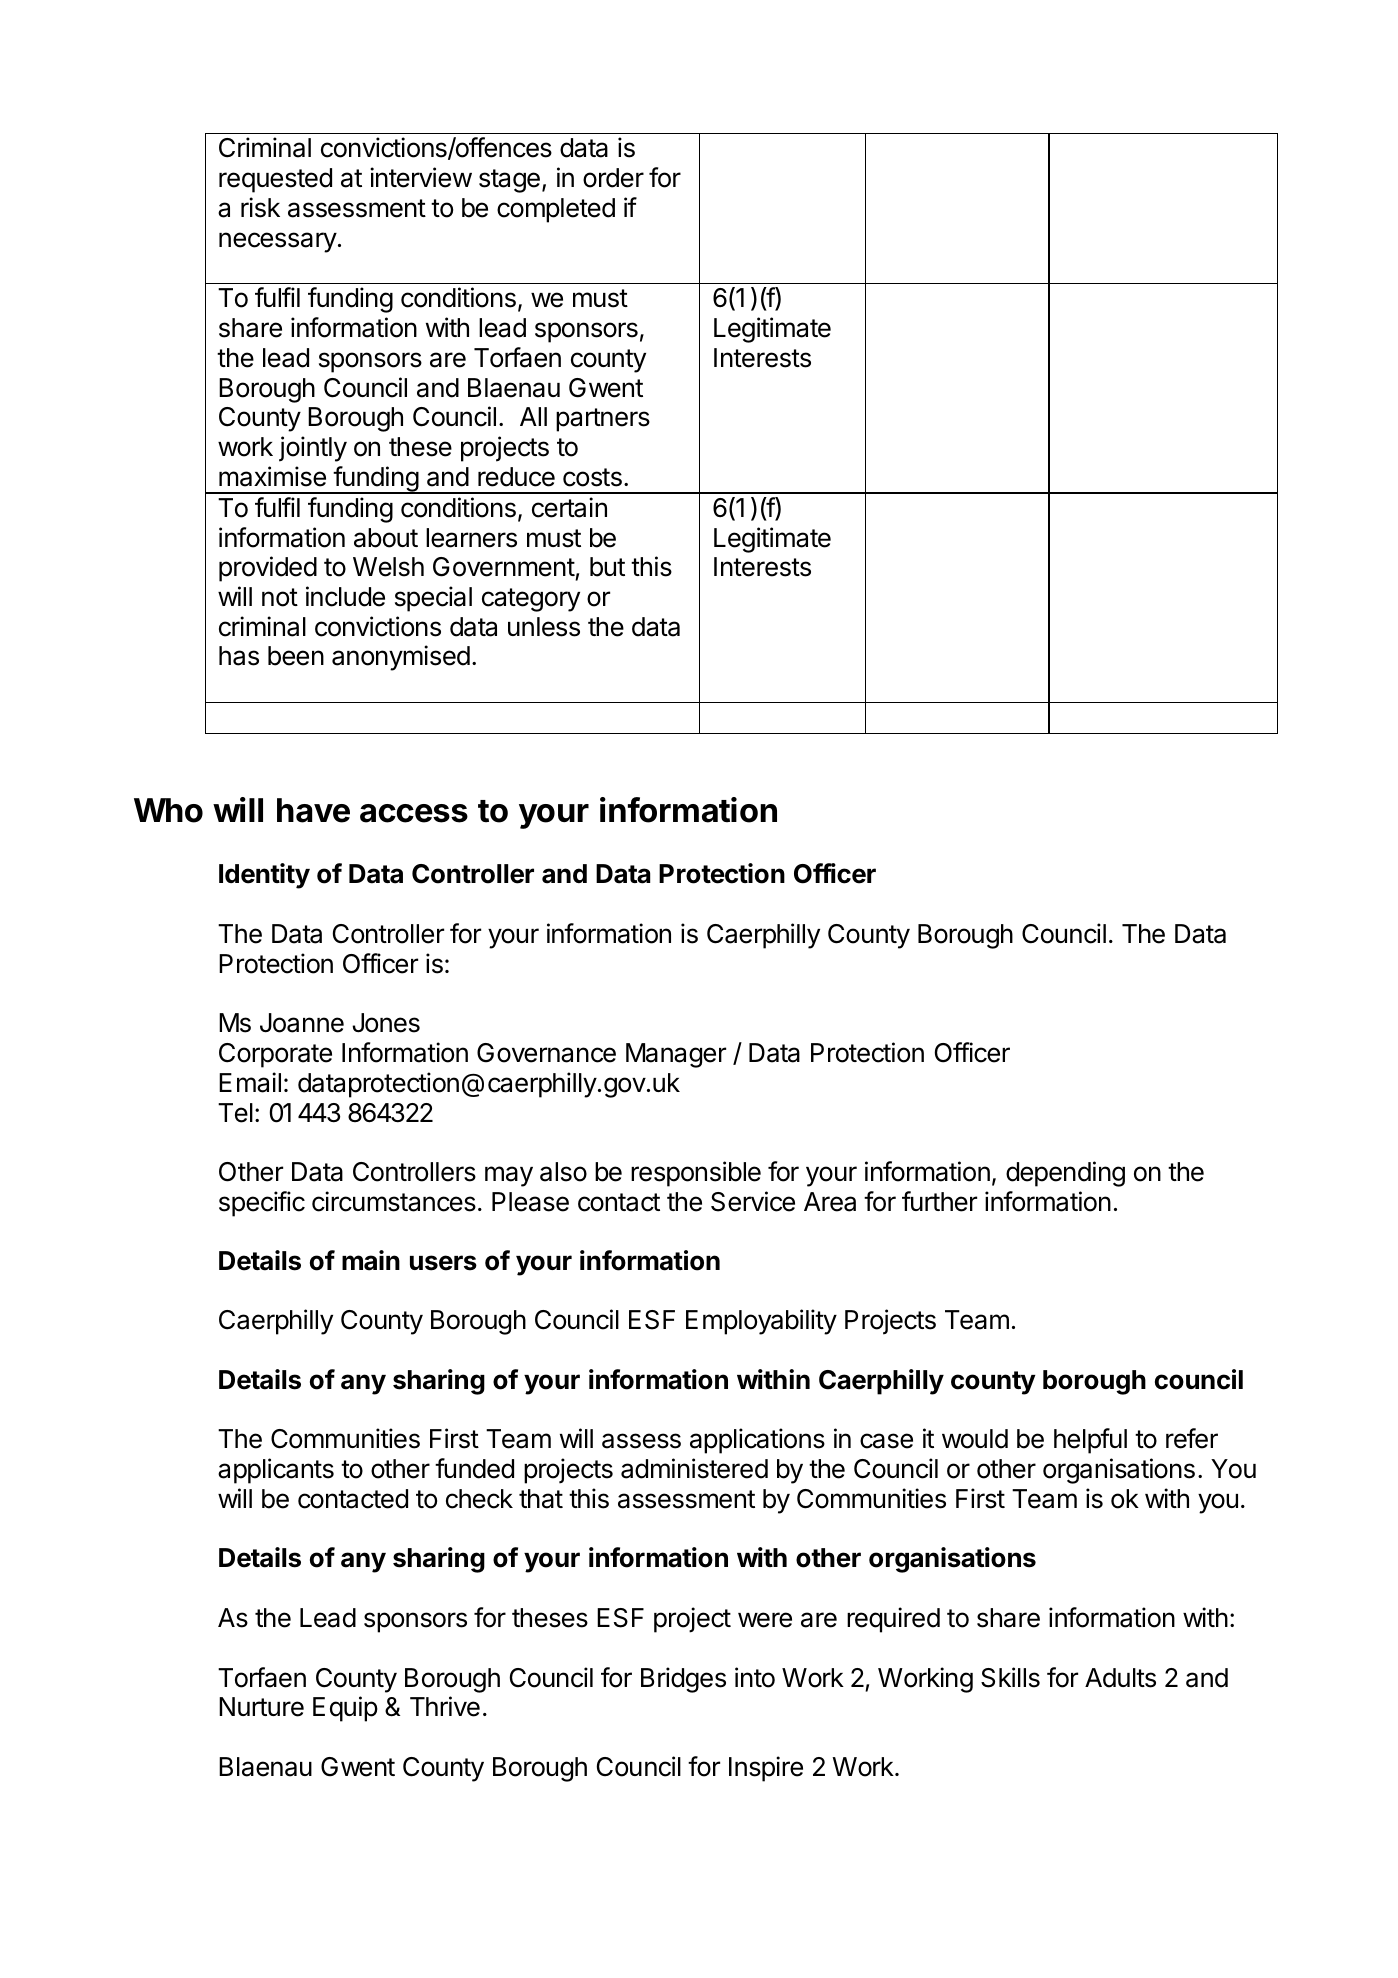  What do you see at coordinates (1090, 1441) in the screenshot?
I see `helpful` at bounding box center [1090, 1441].
